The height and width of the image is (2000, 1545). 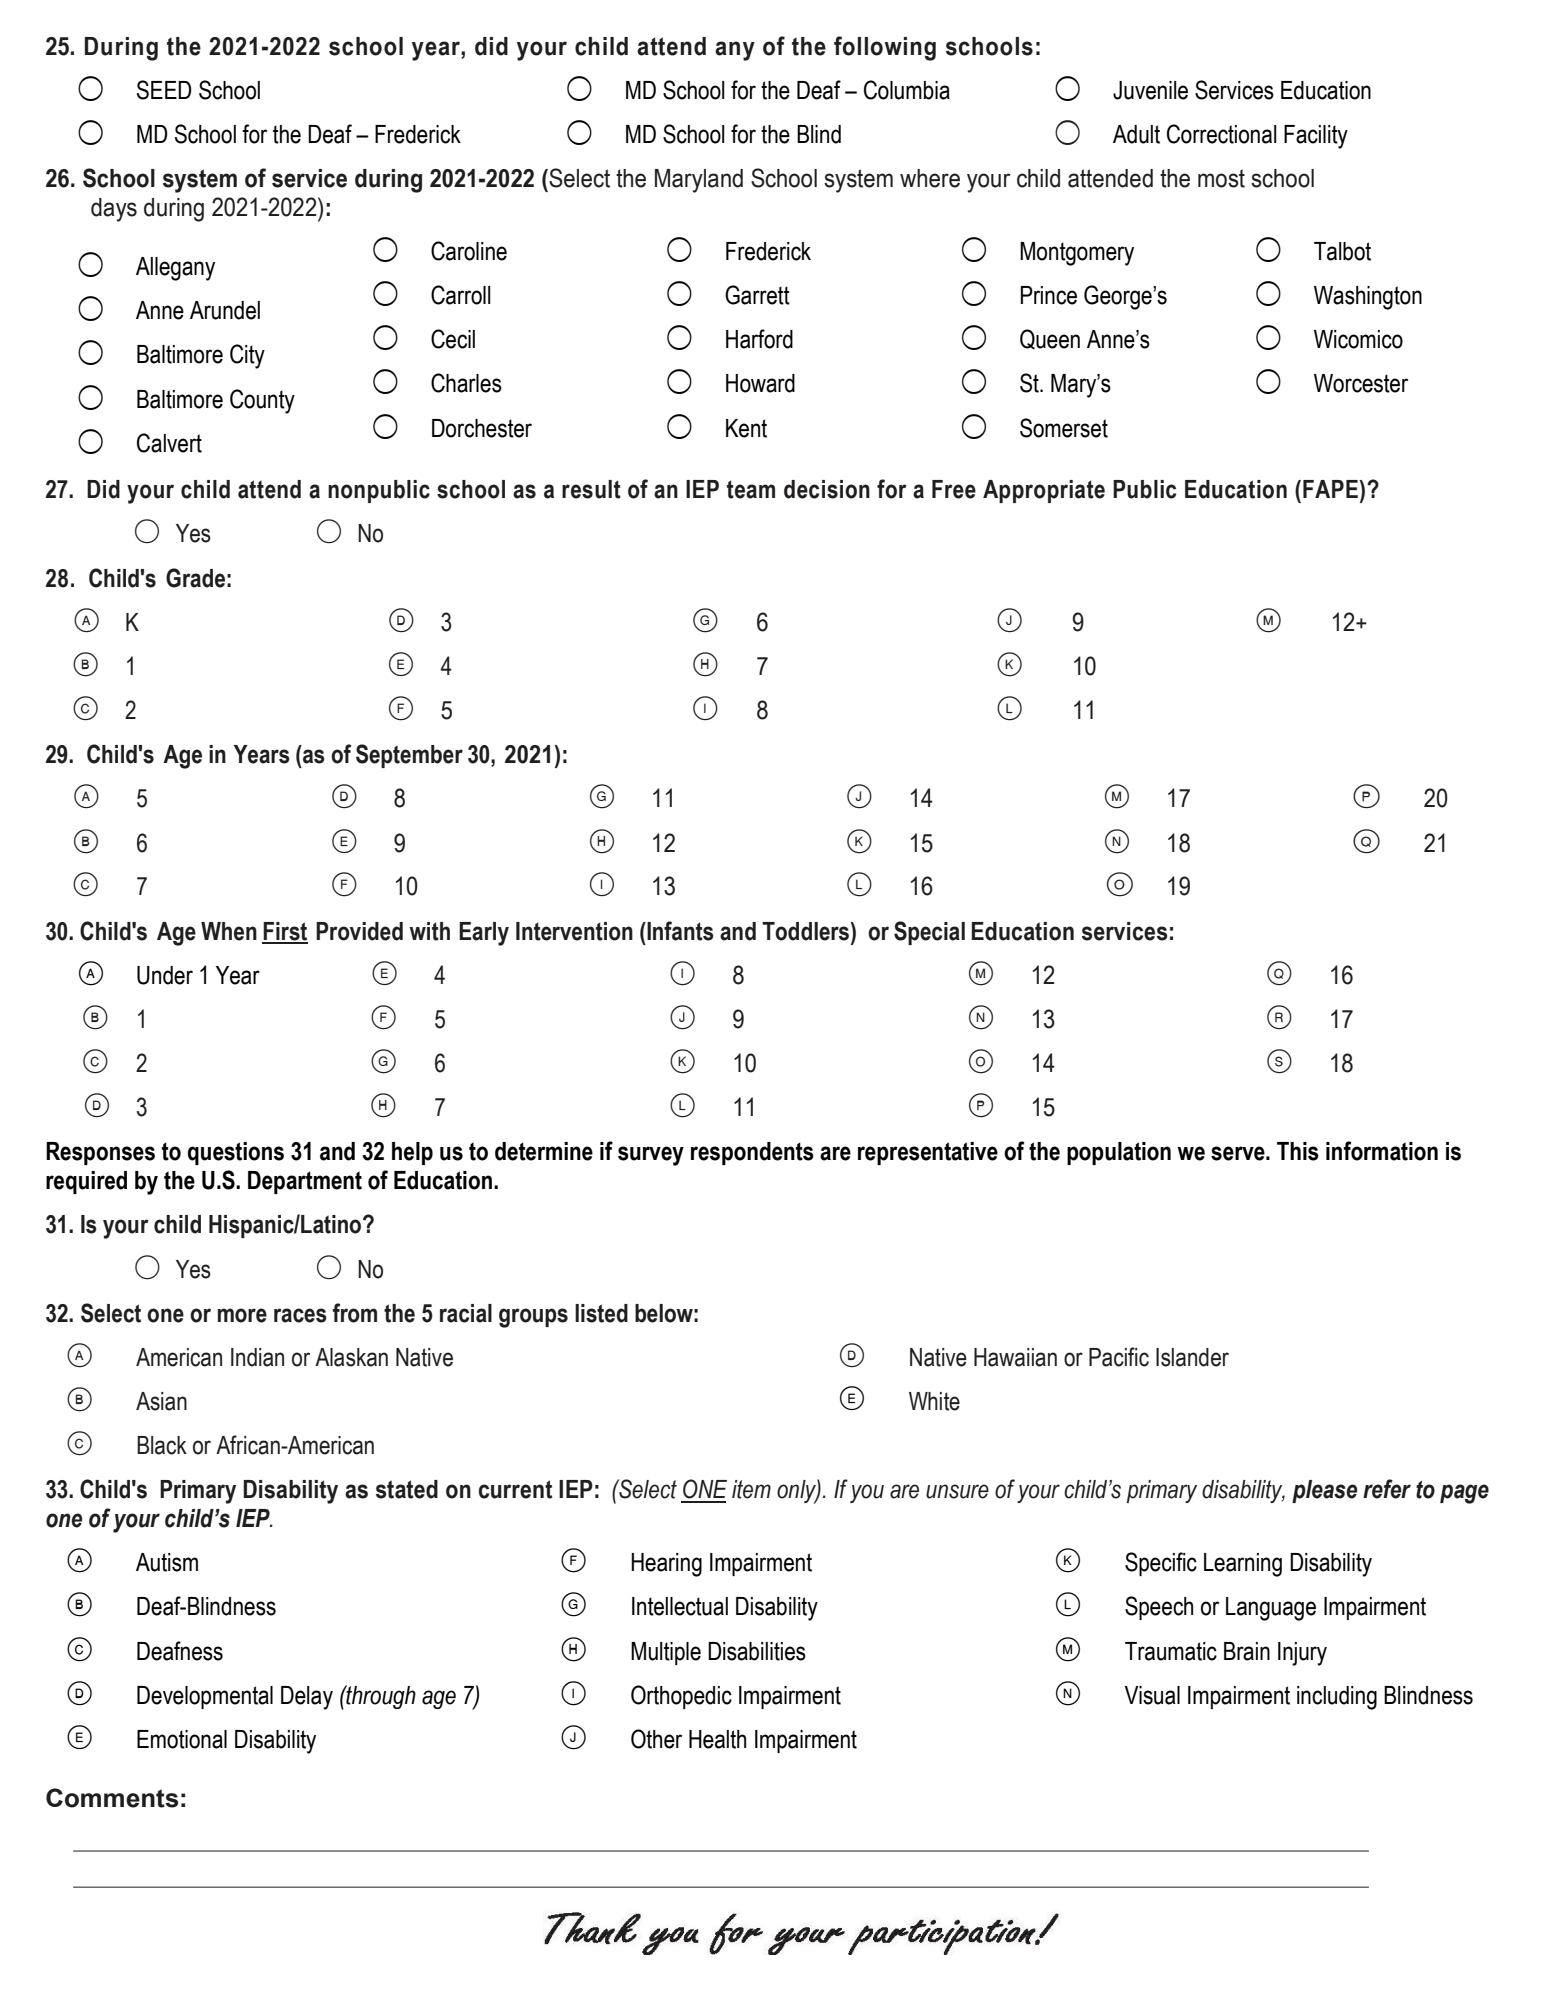 What do you see at coordinates (182, 1739) in the image?
I see `Emotional` at bounding box center [182, 1739].
